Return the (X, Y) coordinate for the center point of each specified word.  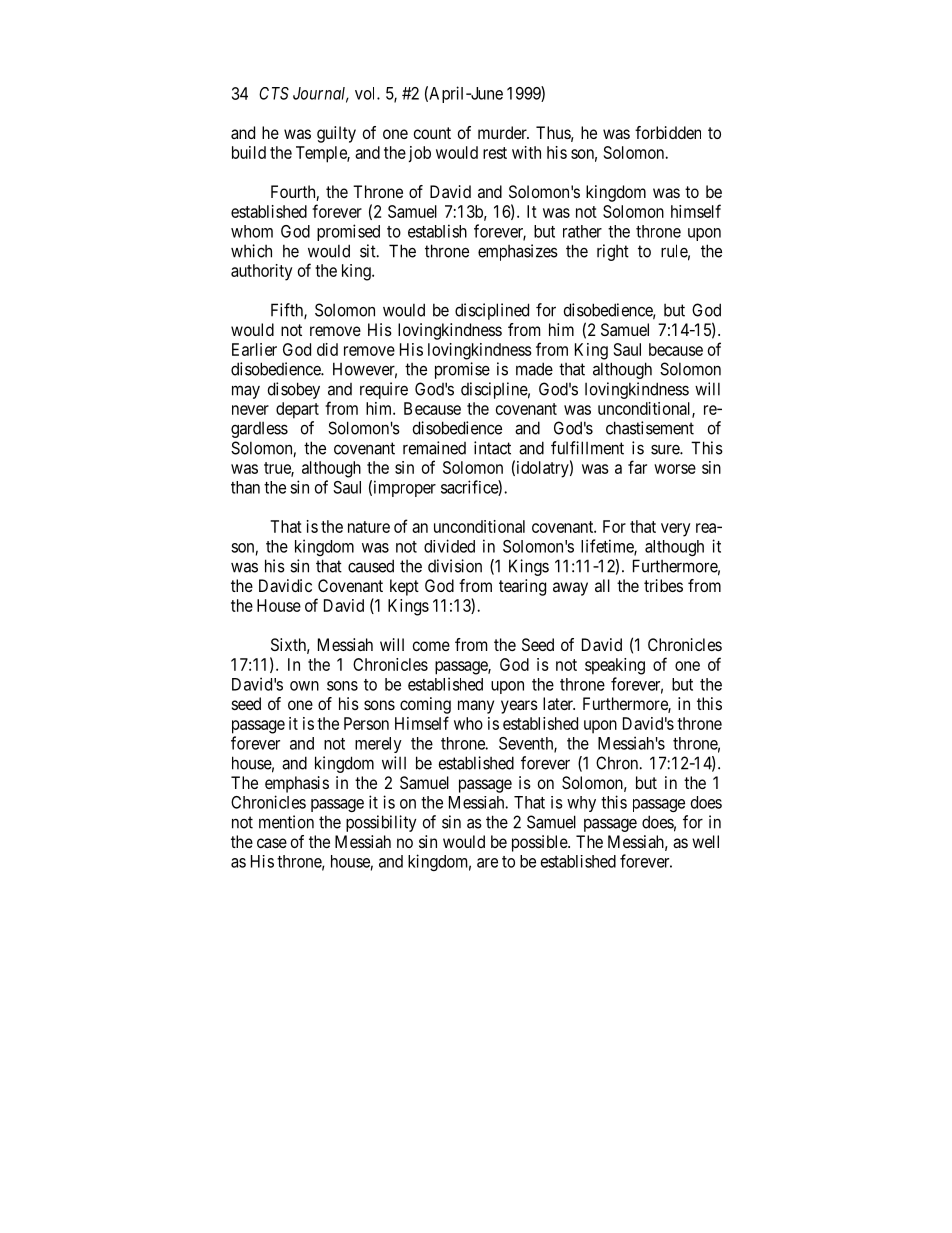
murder (503, 132)
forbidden (668, 132)
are (487, 863)
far (637, 467)
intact (492, 448)
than (245, 487)
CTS (274, 93)
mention (286, 822)
